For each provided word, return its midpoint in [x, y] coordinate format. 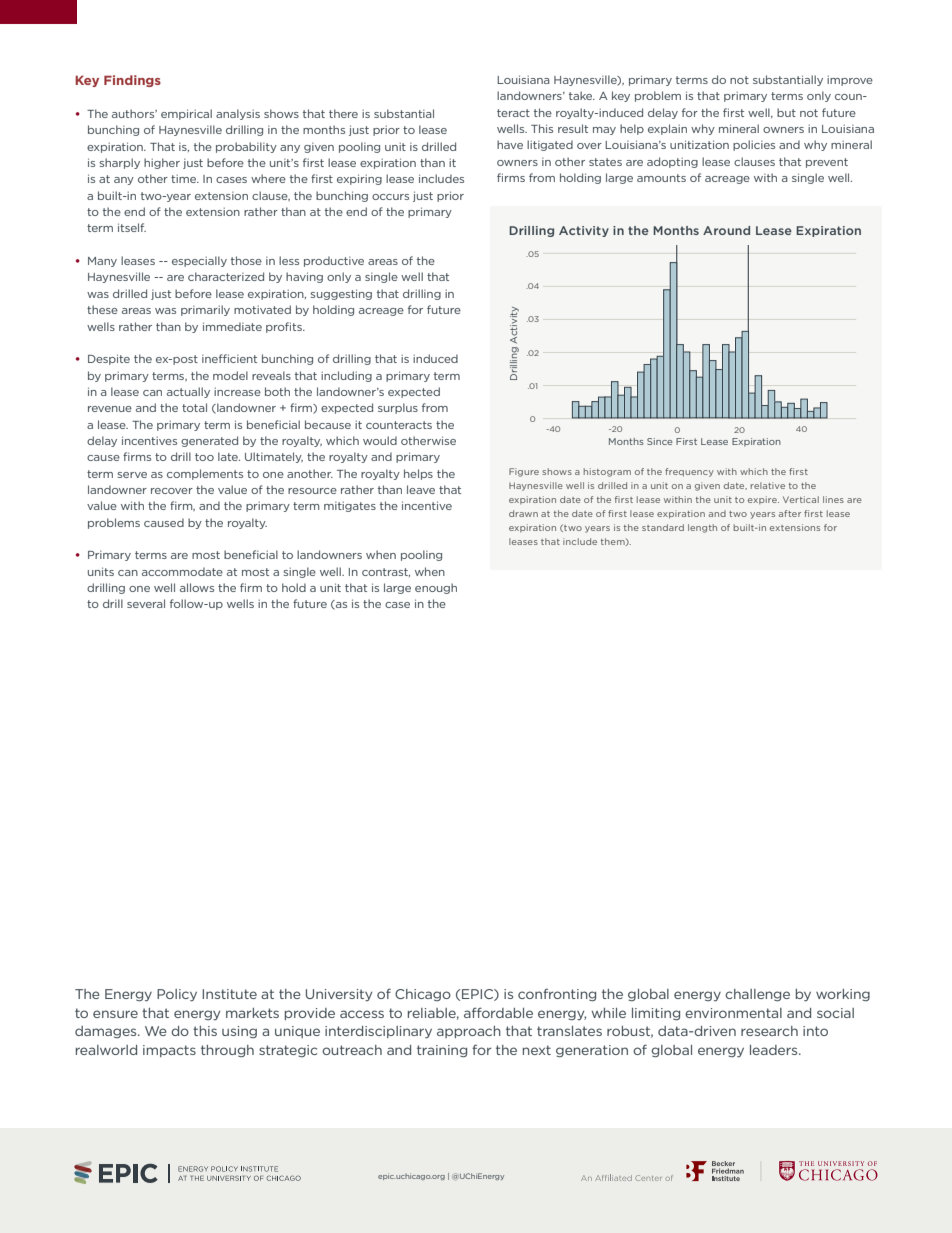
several [146, 603]
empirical [186, 114]
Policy [177, 995]
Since [659, 441]
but [786, 112]
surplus [398, 408]
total [194, 407]
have [510, 144]
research [769, 1031]
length [702, 528]
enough [436, 588]
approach [469, 1032]
